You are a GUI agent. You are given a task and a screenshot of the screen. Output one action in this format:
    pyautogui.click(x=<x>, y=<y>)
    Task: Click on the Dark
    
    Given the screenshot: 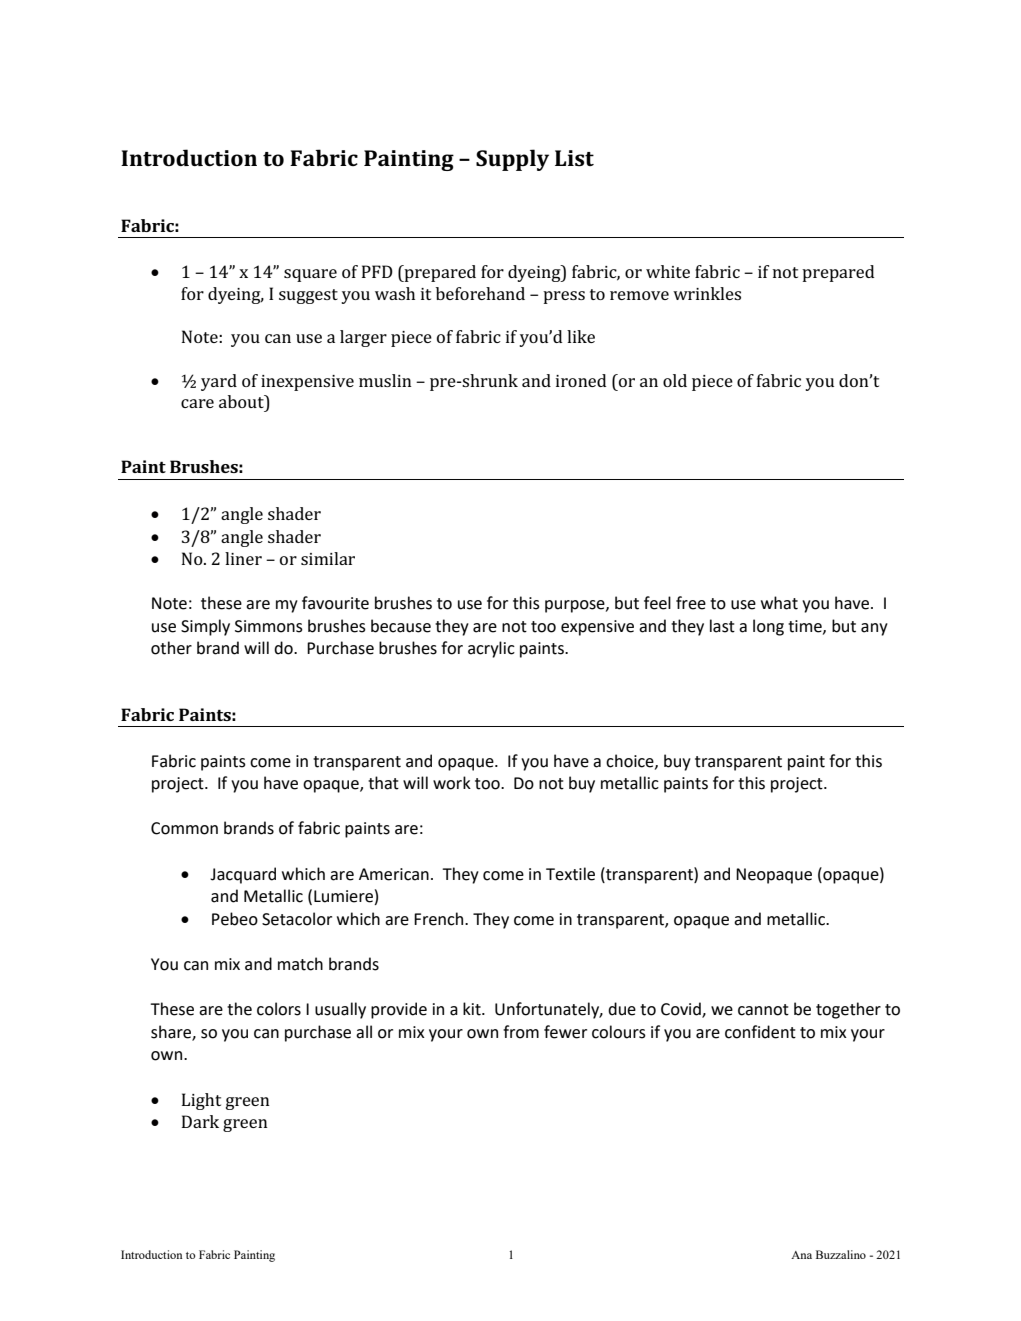 What is the action you would take?
    pyautogui.click(x=200, y=1121)
